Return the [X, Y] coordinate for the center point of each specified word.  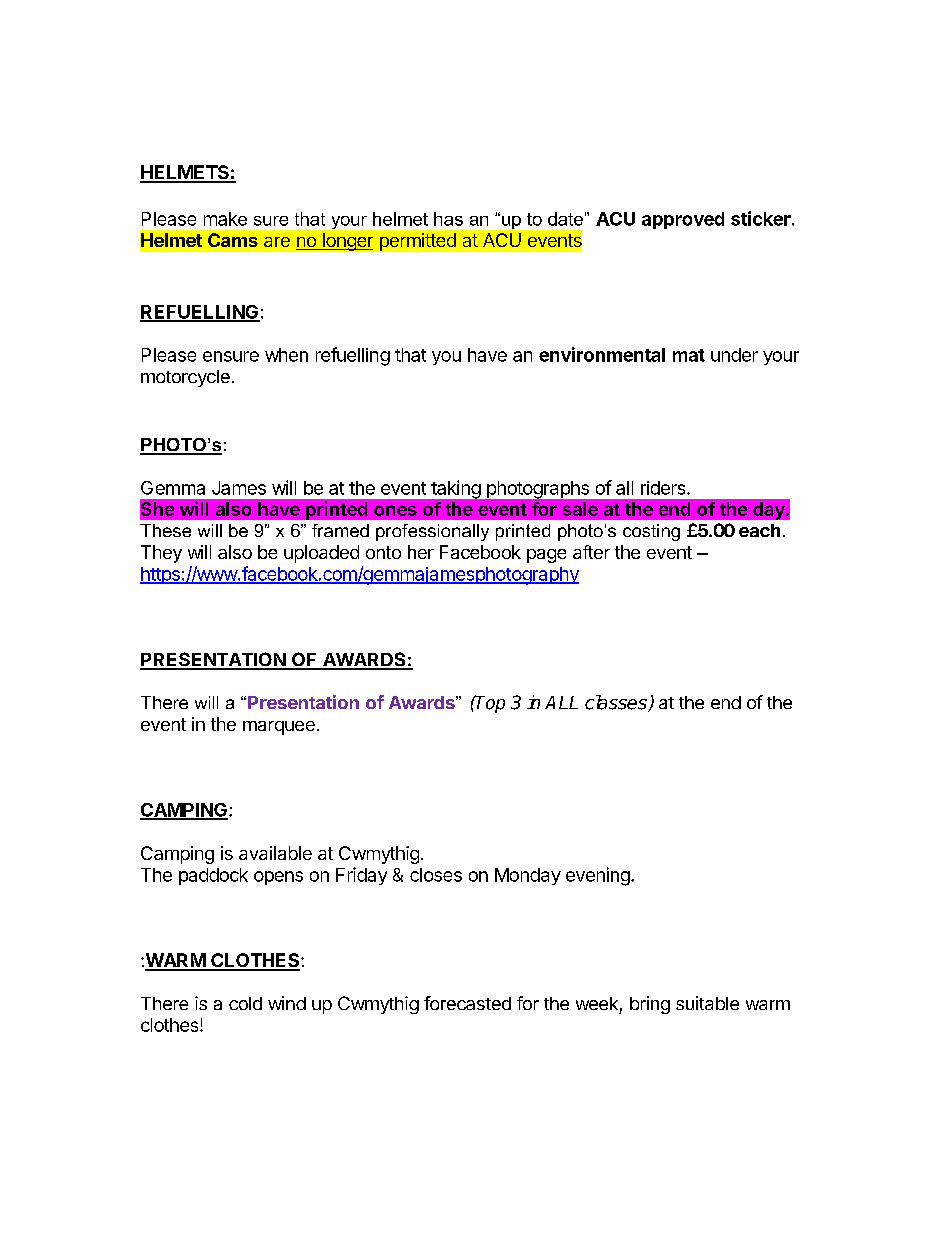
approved [683, 220]
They [161, 554]
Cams [233, 240]
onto [383, 552]
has [448, 219]
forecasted [467, 1003]
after [591, 552]
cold [245, 1003]
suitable [707, 1003]
